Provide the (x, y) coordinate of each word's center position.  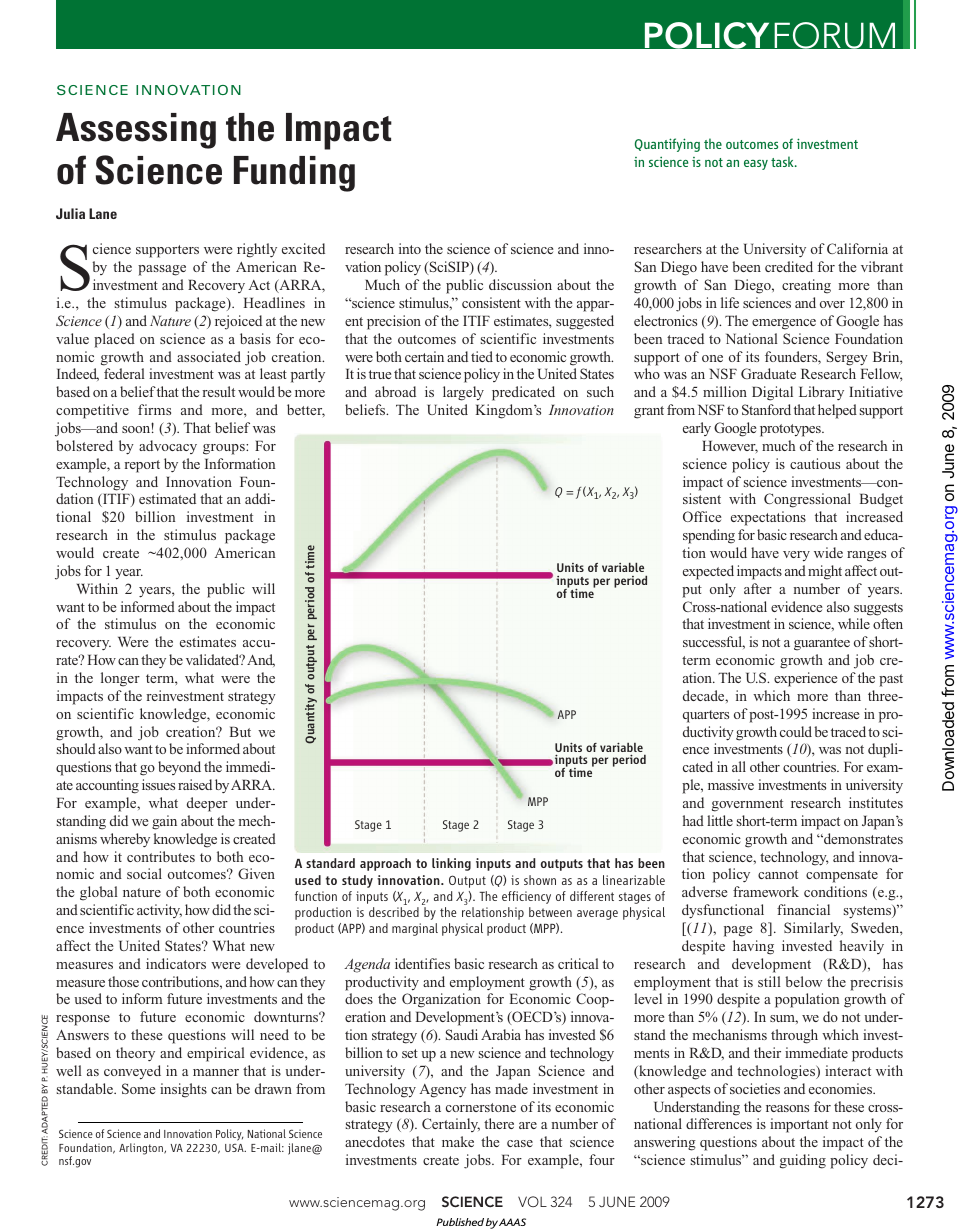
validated (214, 659)
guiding (803, 1161)
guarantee (822, 644)
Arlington (142, 1149)
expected (708, 572)
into (410, 248)
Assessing (136, 131)
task (783, 161)
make (458, 1141)
